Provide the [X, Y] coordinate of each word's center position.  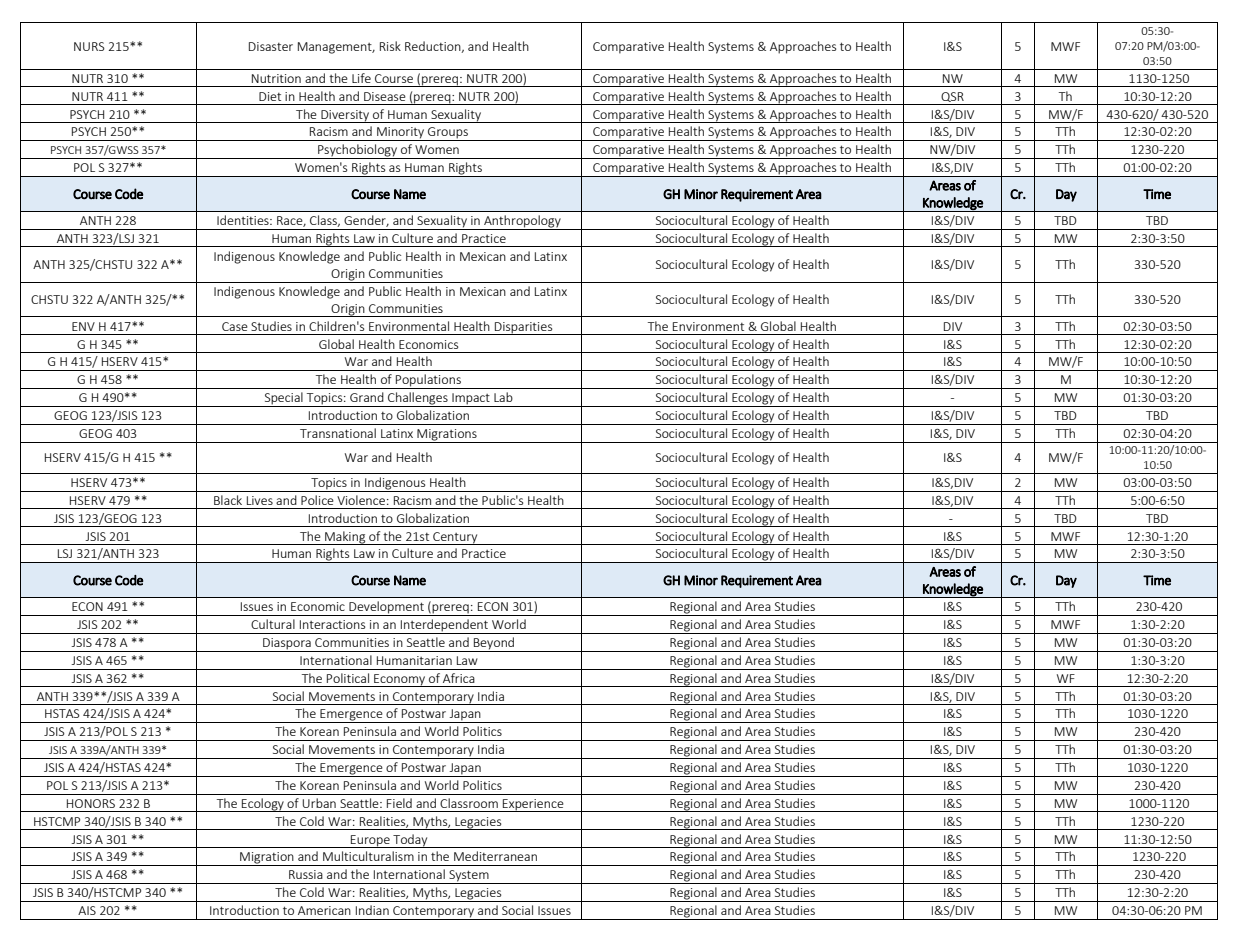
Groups [448, 134]
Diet [270, 96]
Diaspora [287, 645]
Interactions [332, 624]
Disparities [524, 328]
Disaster [271, 46]
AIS [87, 910]
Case [235, 326]
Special [283, 399]
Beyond [494, 644]
